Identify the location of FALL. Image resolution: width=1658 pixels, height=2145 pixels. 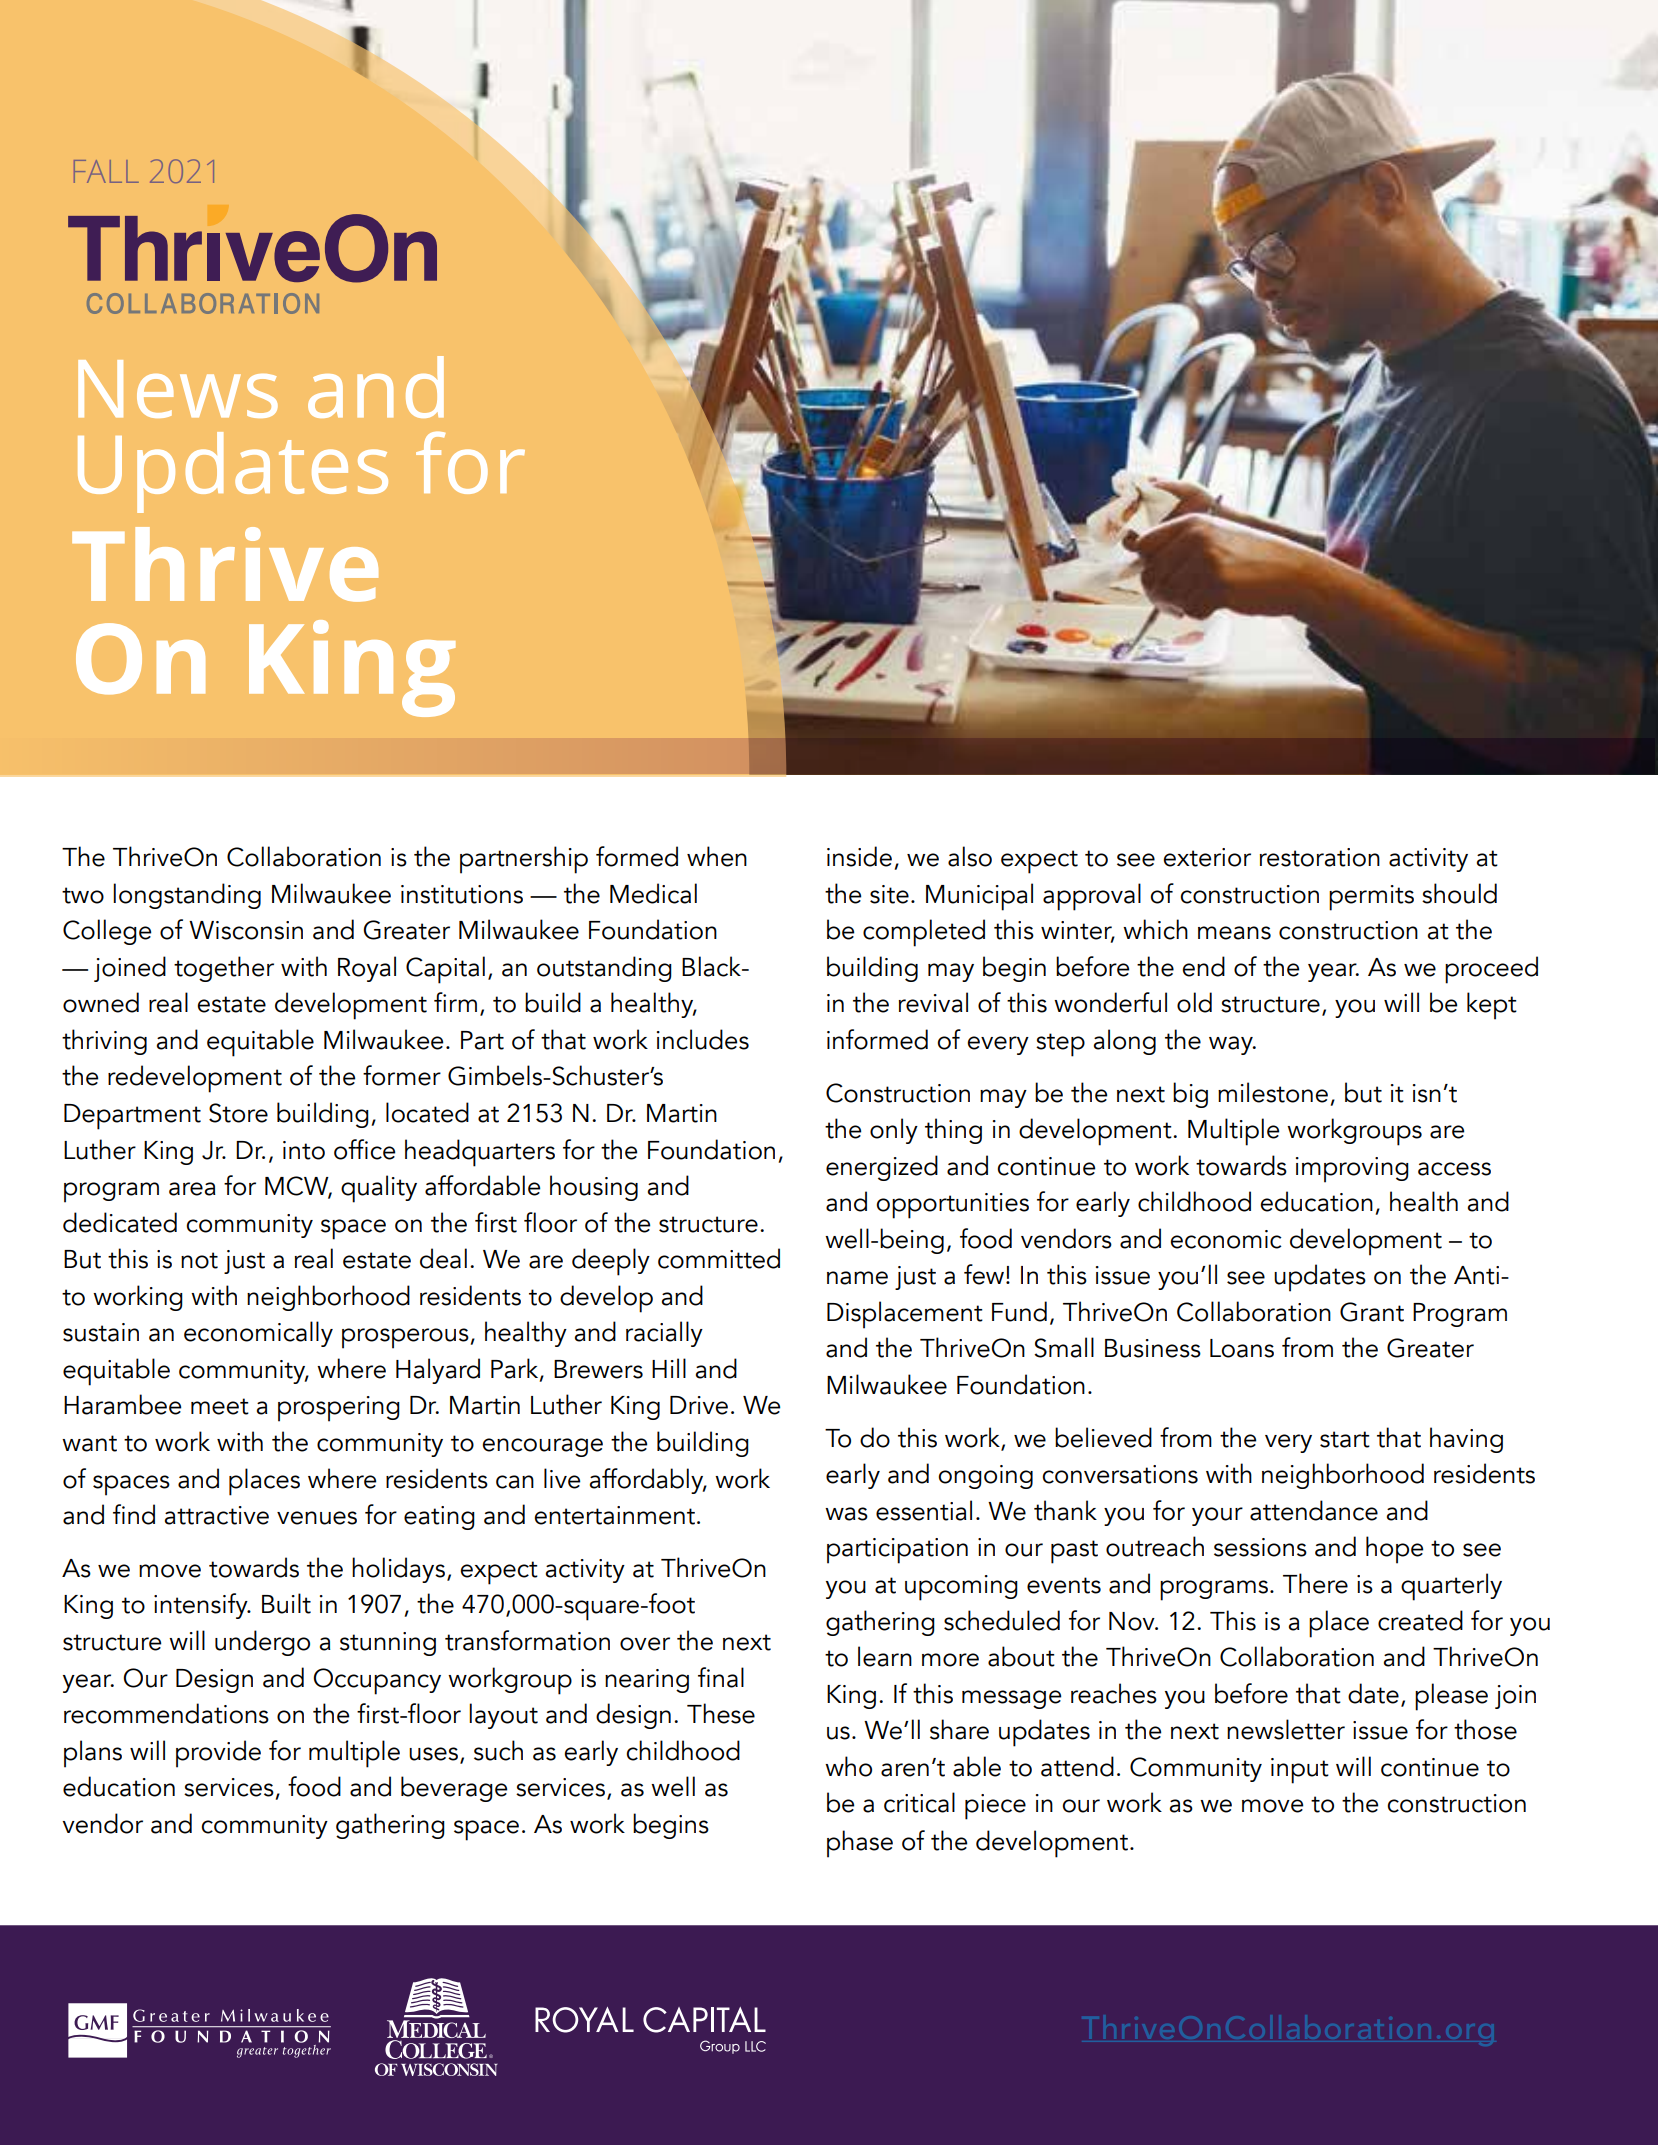
(106, 171).
